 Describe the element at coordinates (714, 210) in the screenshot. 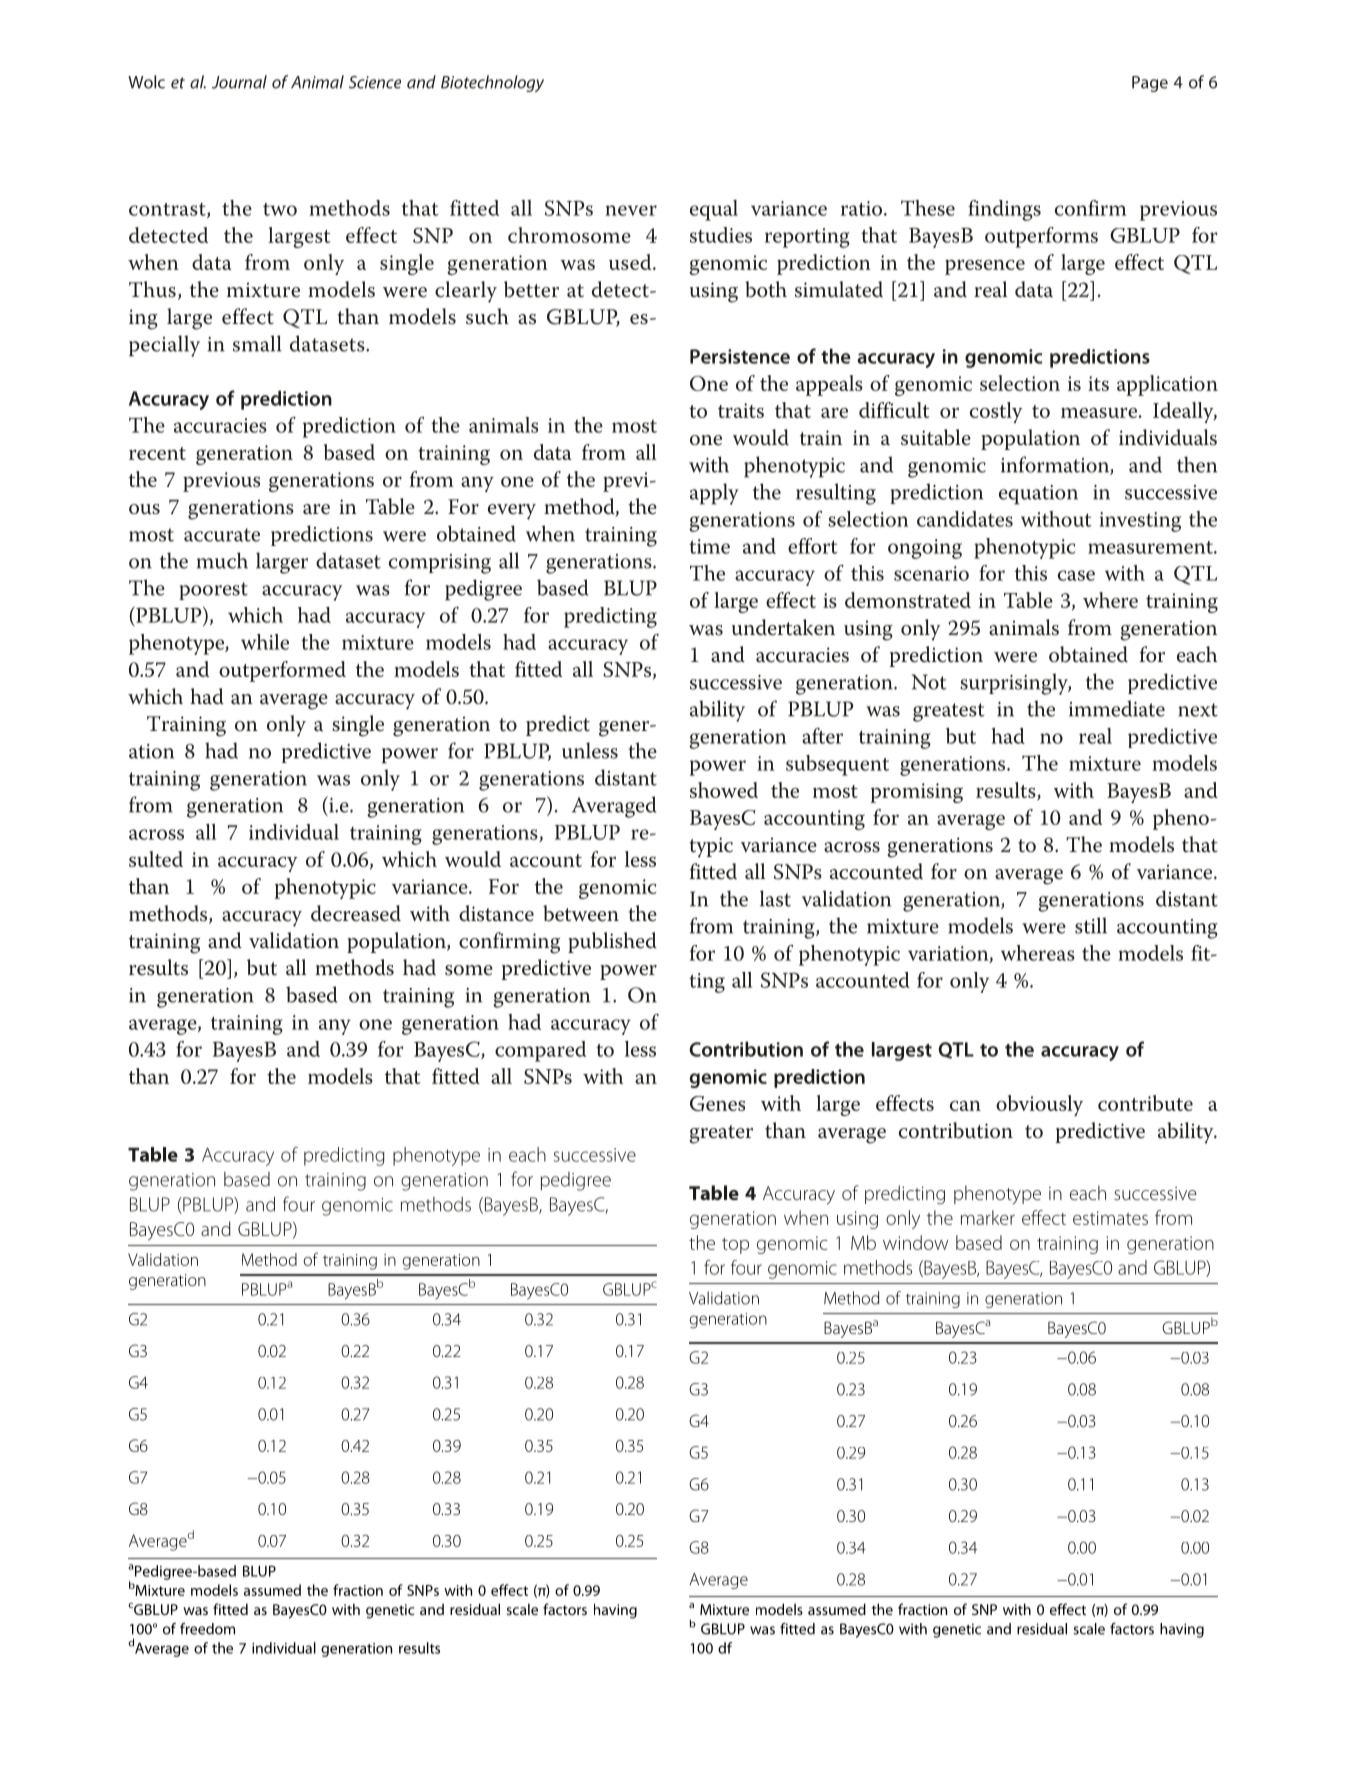

I see `equal` at that location.
